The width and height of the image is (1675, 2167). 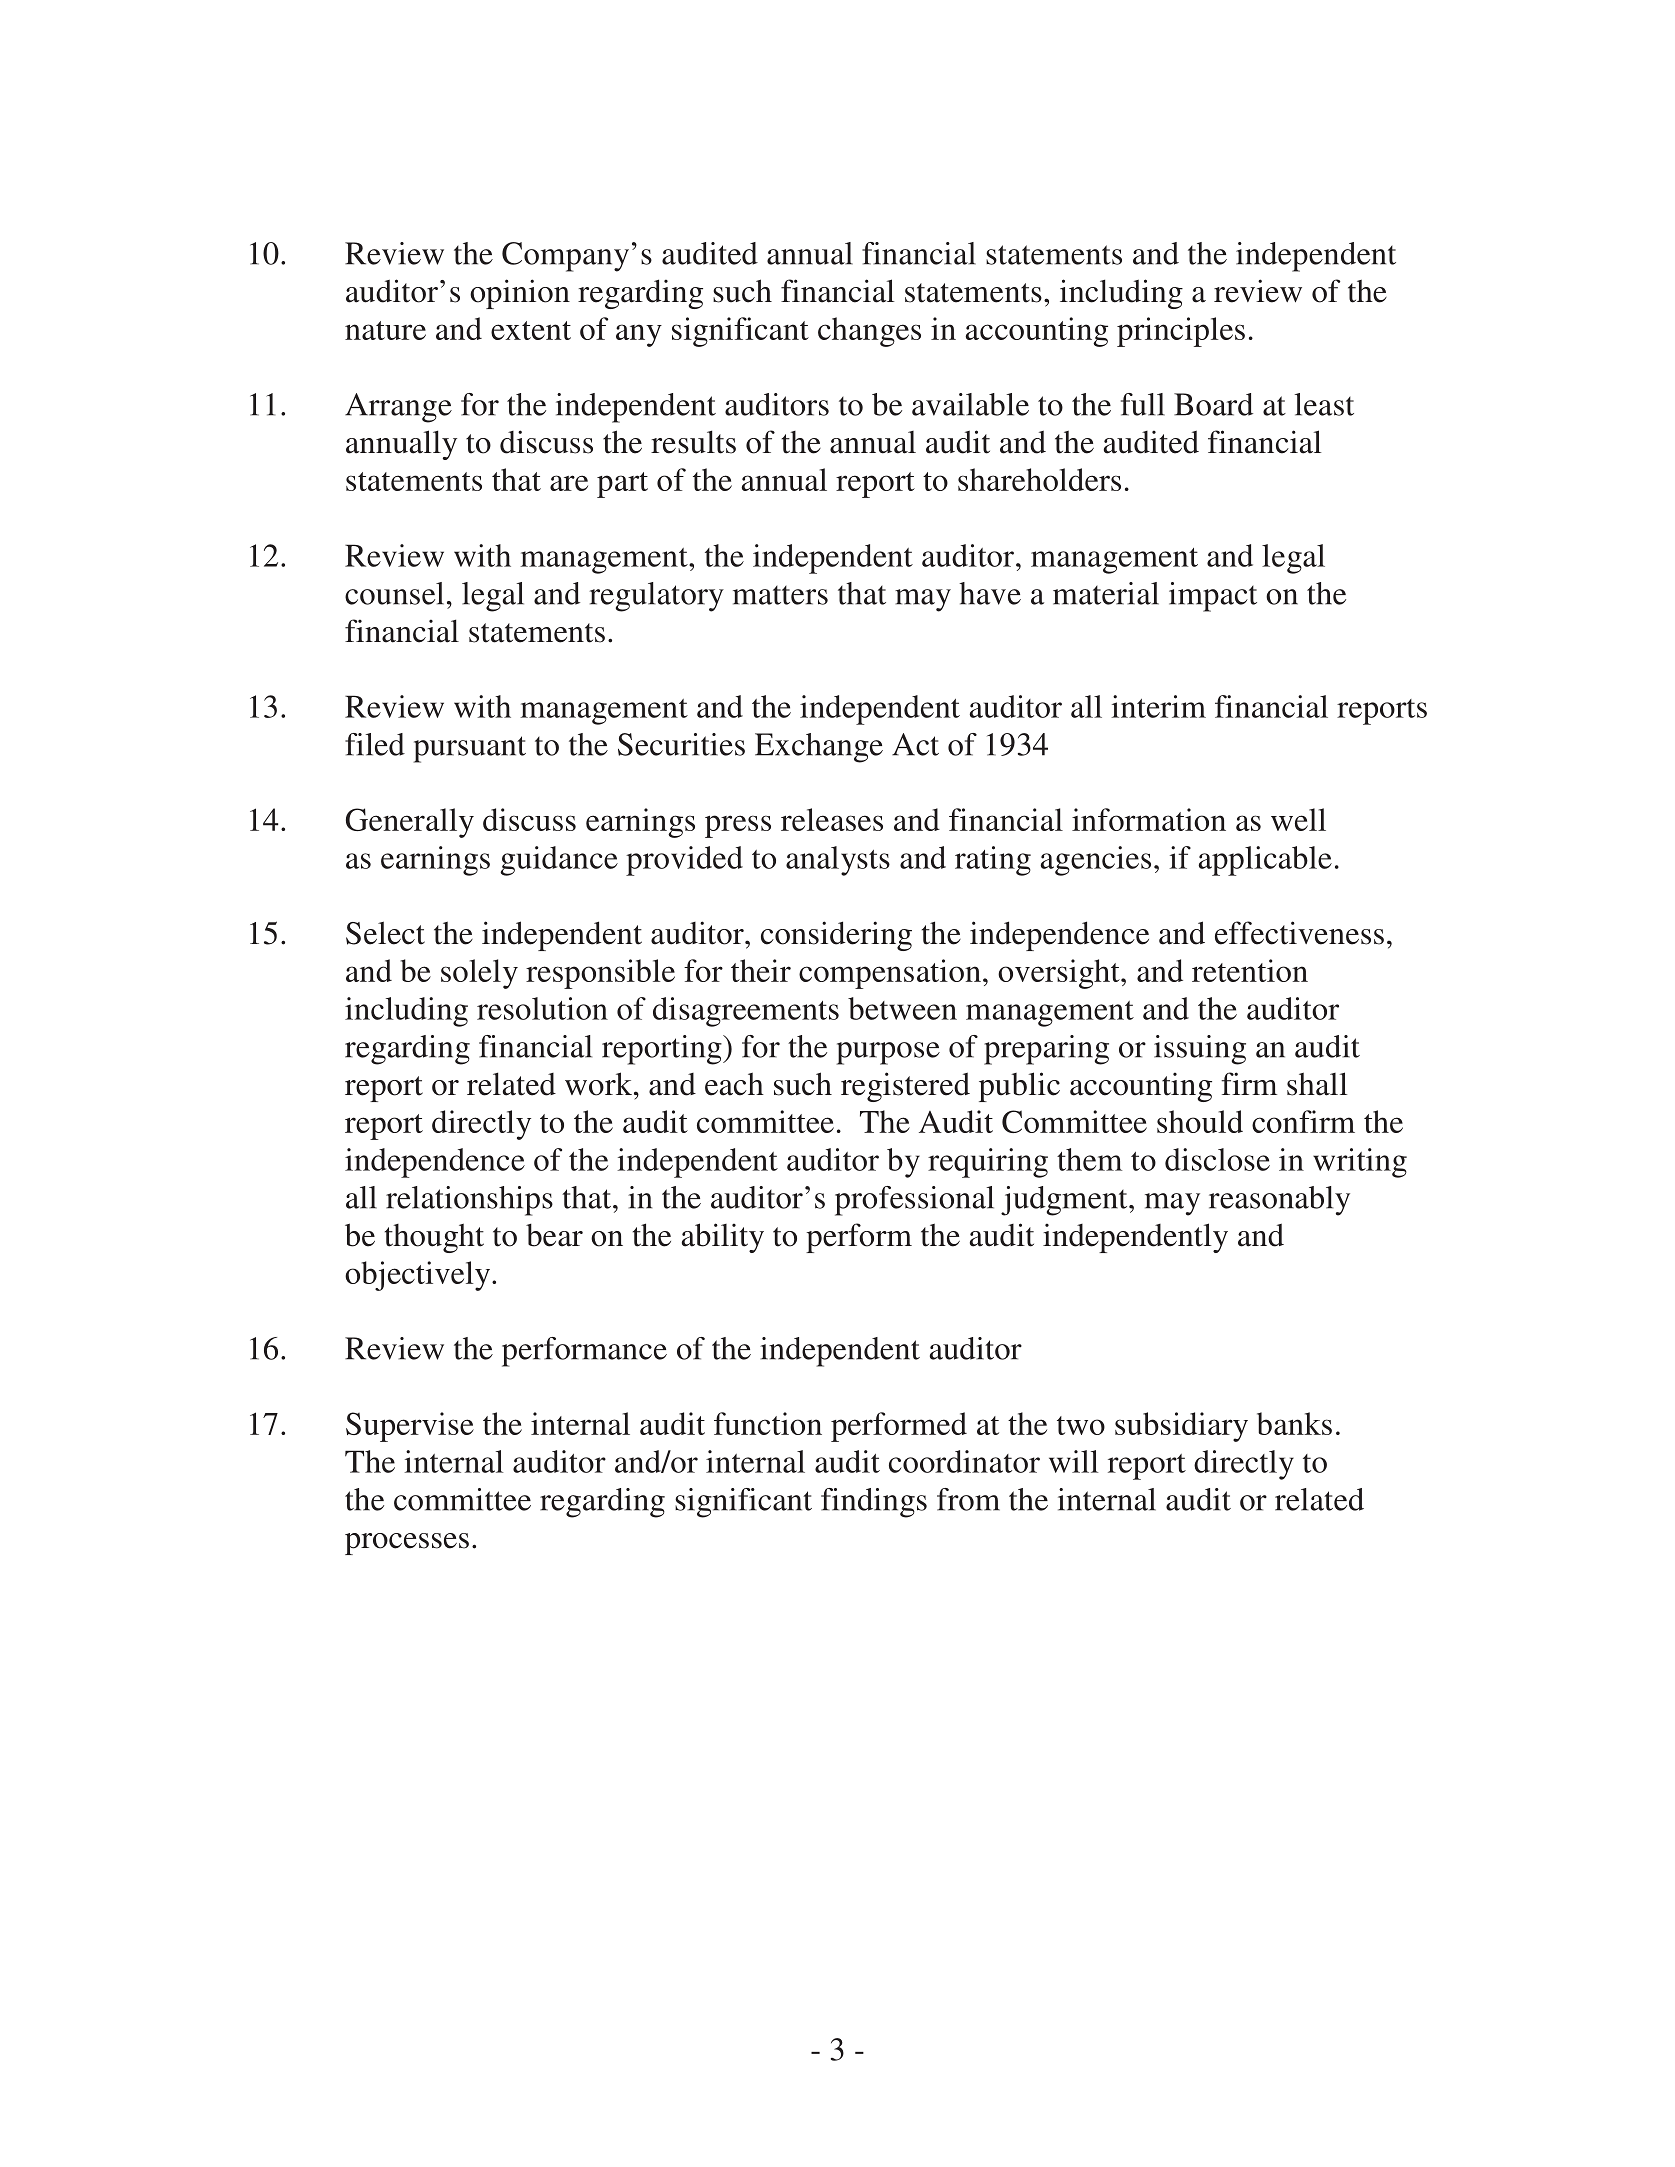 I want to click on matters, so click(x=780, y=595).
